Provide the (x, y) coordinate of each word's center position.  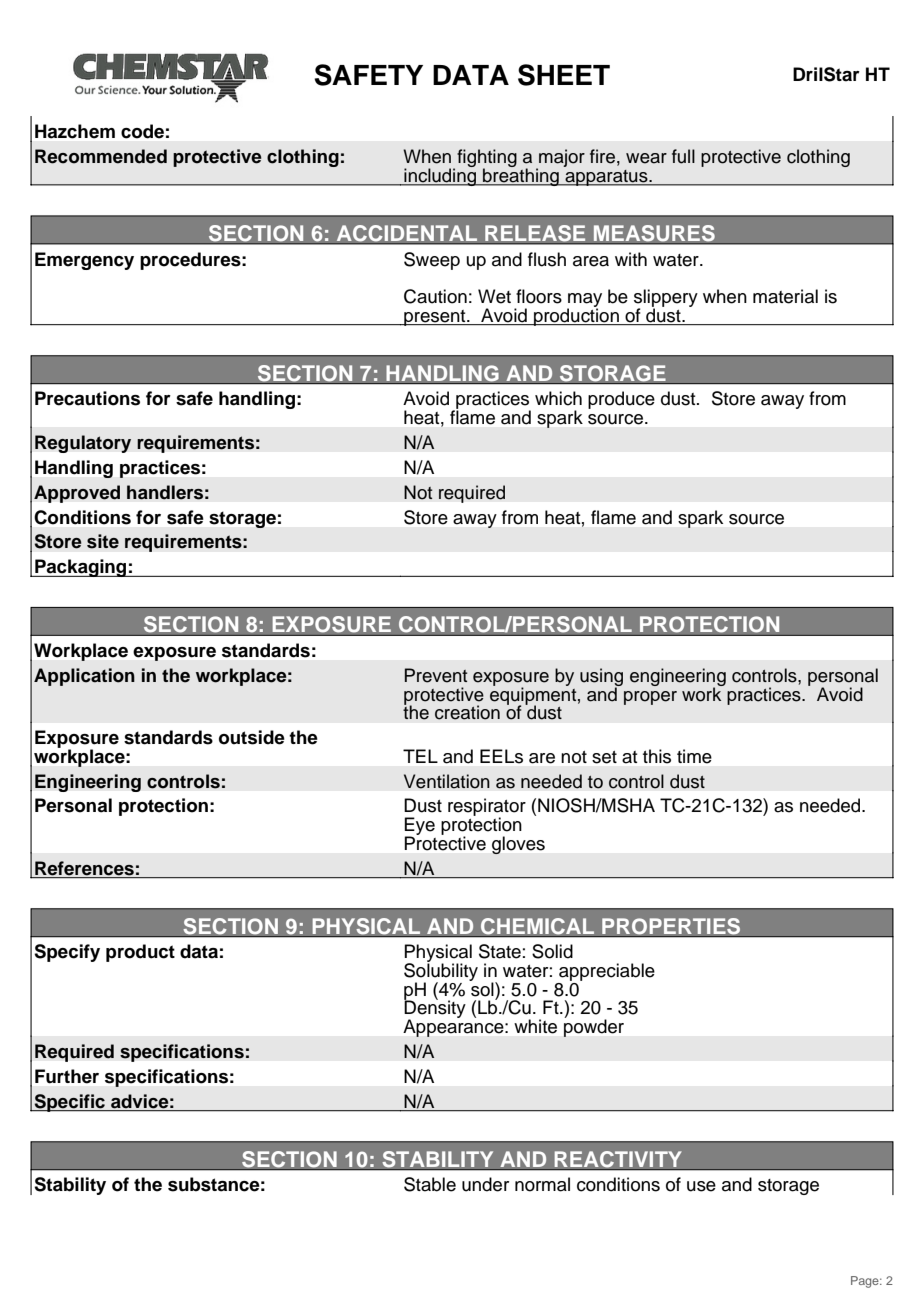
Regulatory (83, 444)
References (84, 868)
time (694, 756)
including (440, 176)
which (558, 398)
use (701, 1186)
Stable (430, 1184)
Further (67, 1076)
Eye (419, 827)
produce (621, 400)
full (683, 156)
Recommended (101, 156)
